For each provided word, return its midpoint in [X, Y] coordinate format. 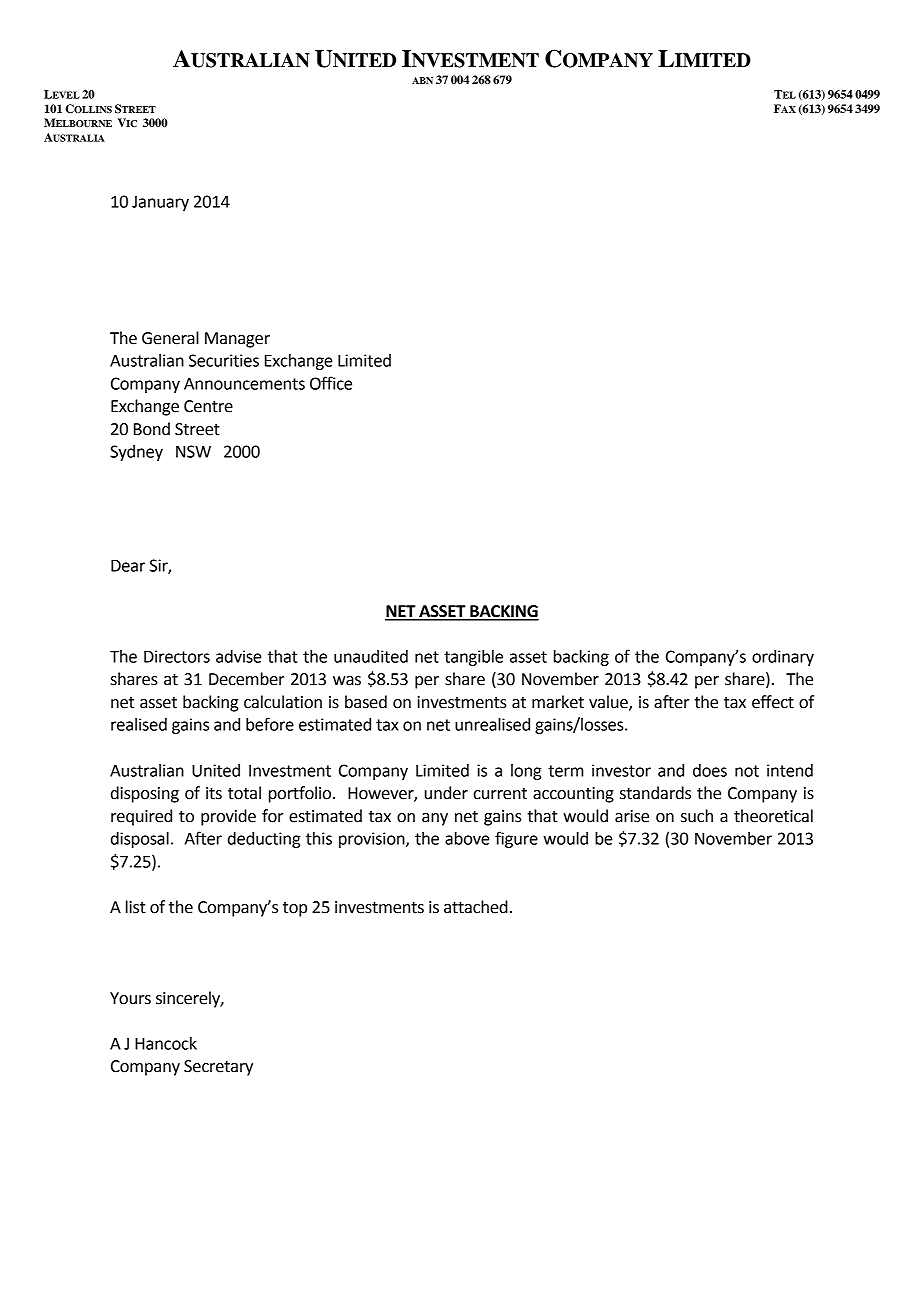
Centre [208, 406]
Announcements [244, 384]
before [270, 724]
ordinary [783, 658]
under [446, 793]
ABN [422, 80]
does [710, 770]
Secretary [218, 1068]
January [160, 203]
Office [331, 383]
